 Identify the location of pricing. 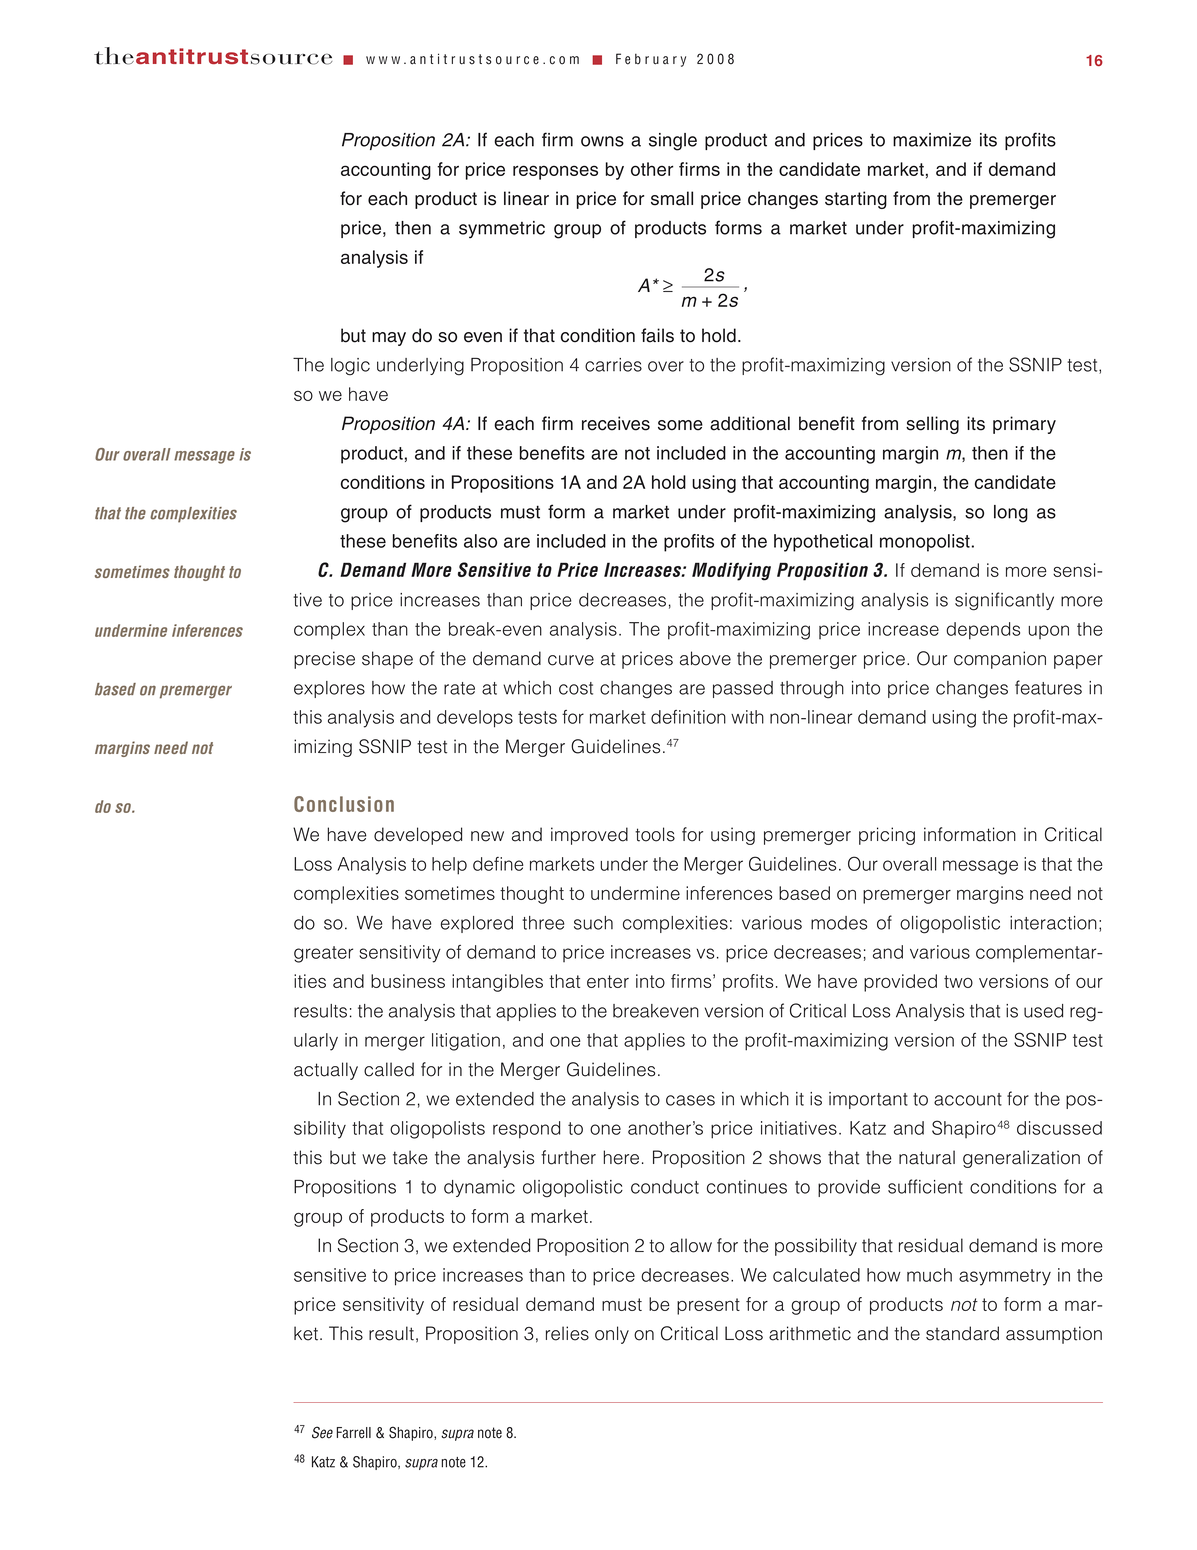
(887, 836).
